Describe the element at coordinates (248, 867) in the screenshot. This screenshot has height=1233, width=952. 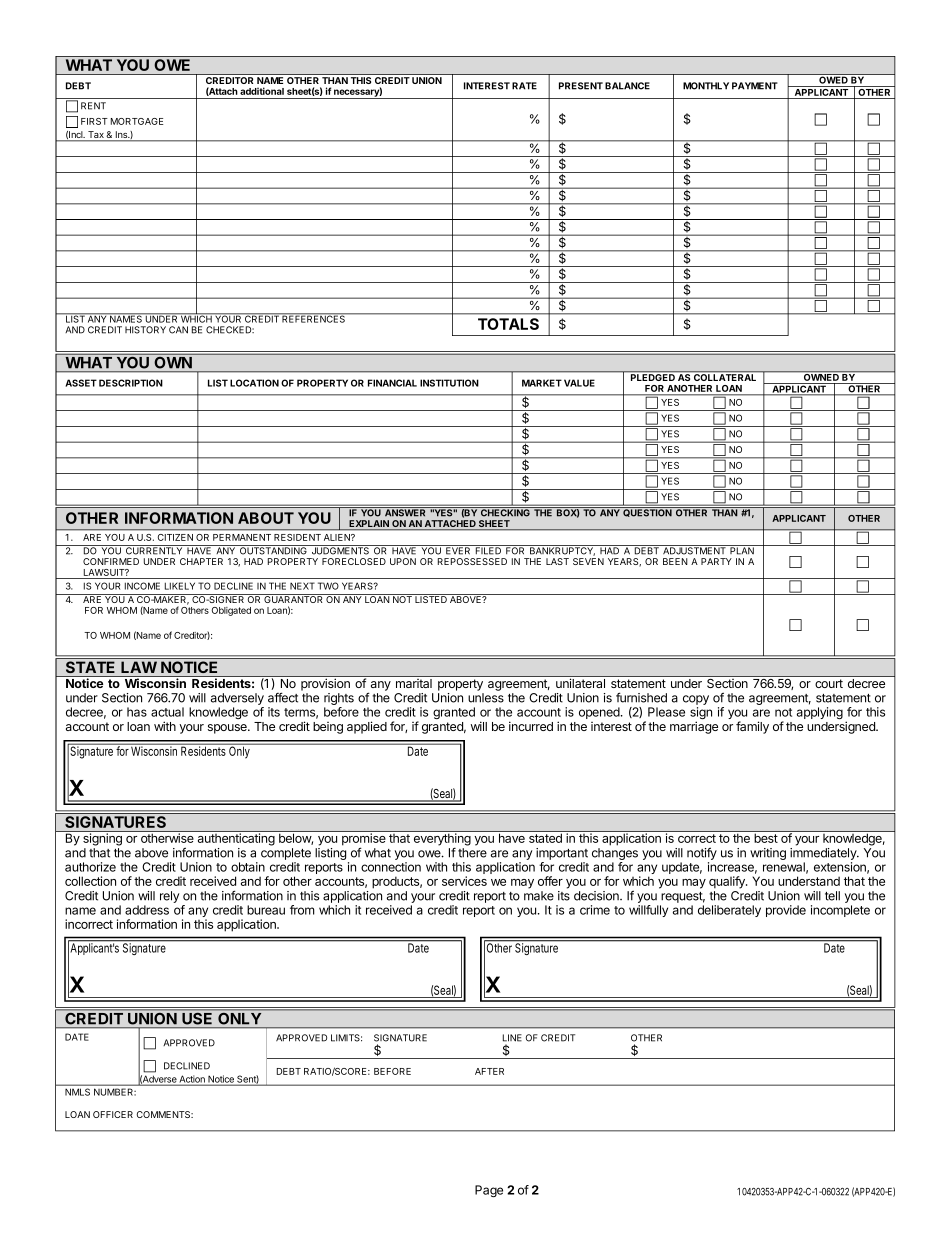
I see `obtain` at that location.
